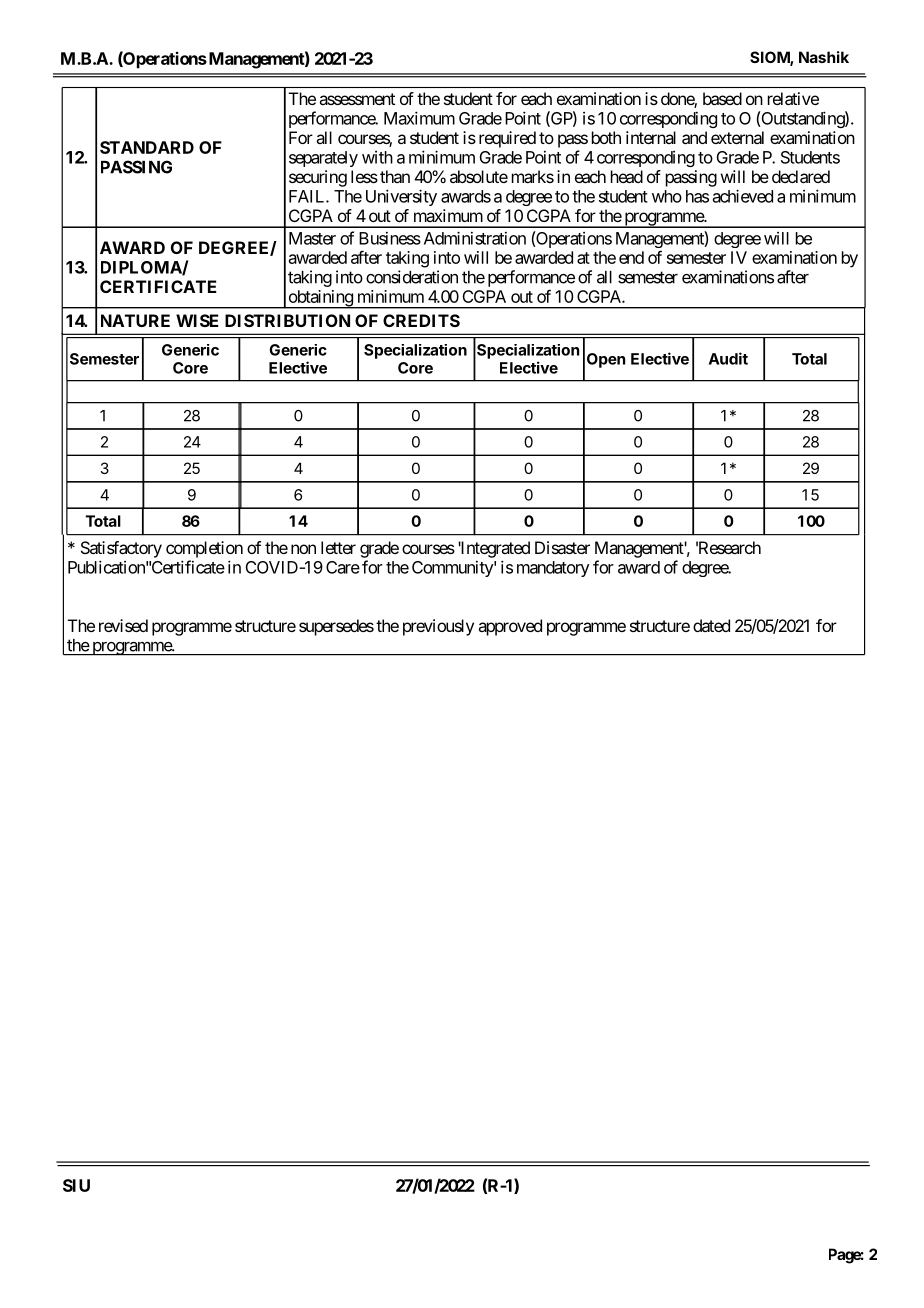 This image has width=924, height=1308. What do you see at coordinates (438, 627) in the image?
I see `previously` at bounding box center [438, 627].
